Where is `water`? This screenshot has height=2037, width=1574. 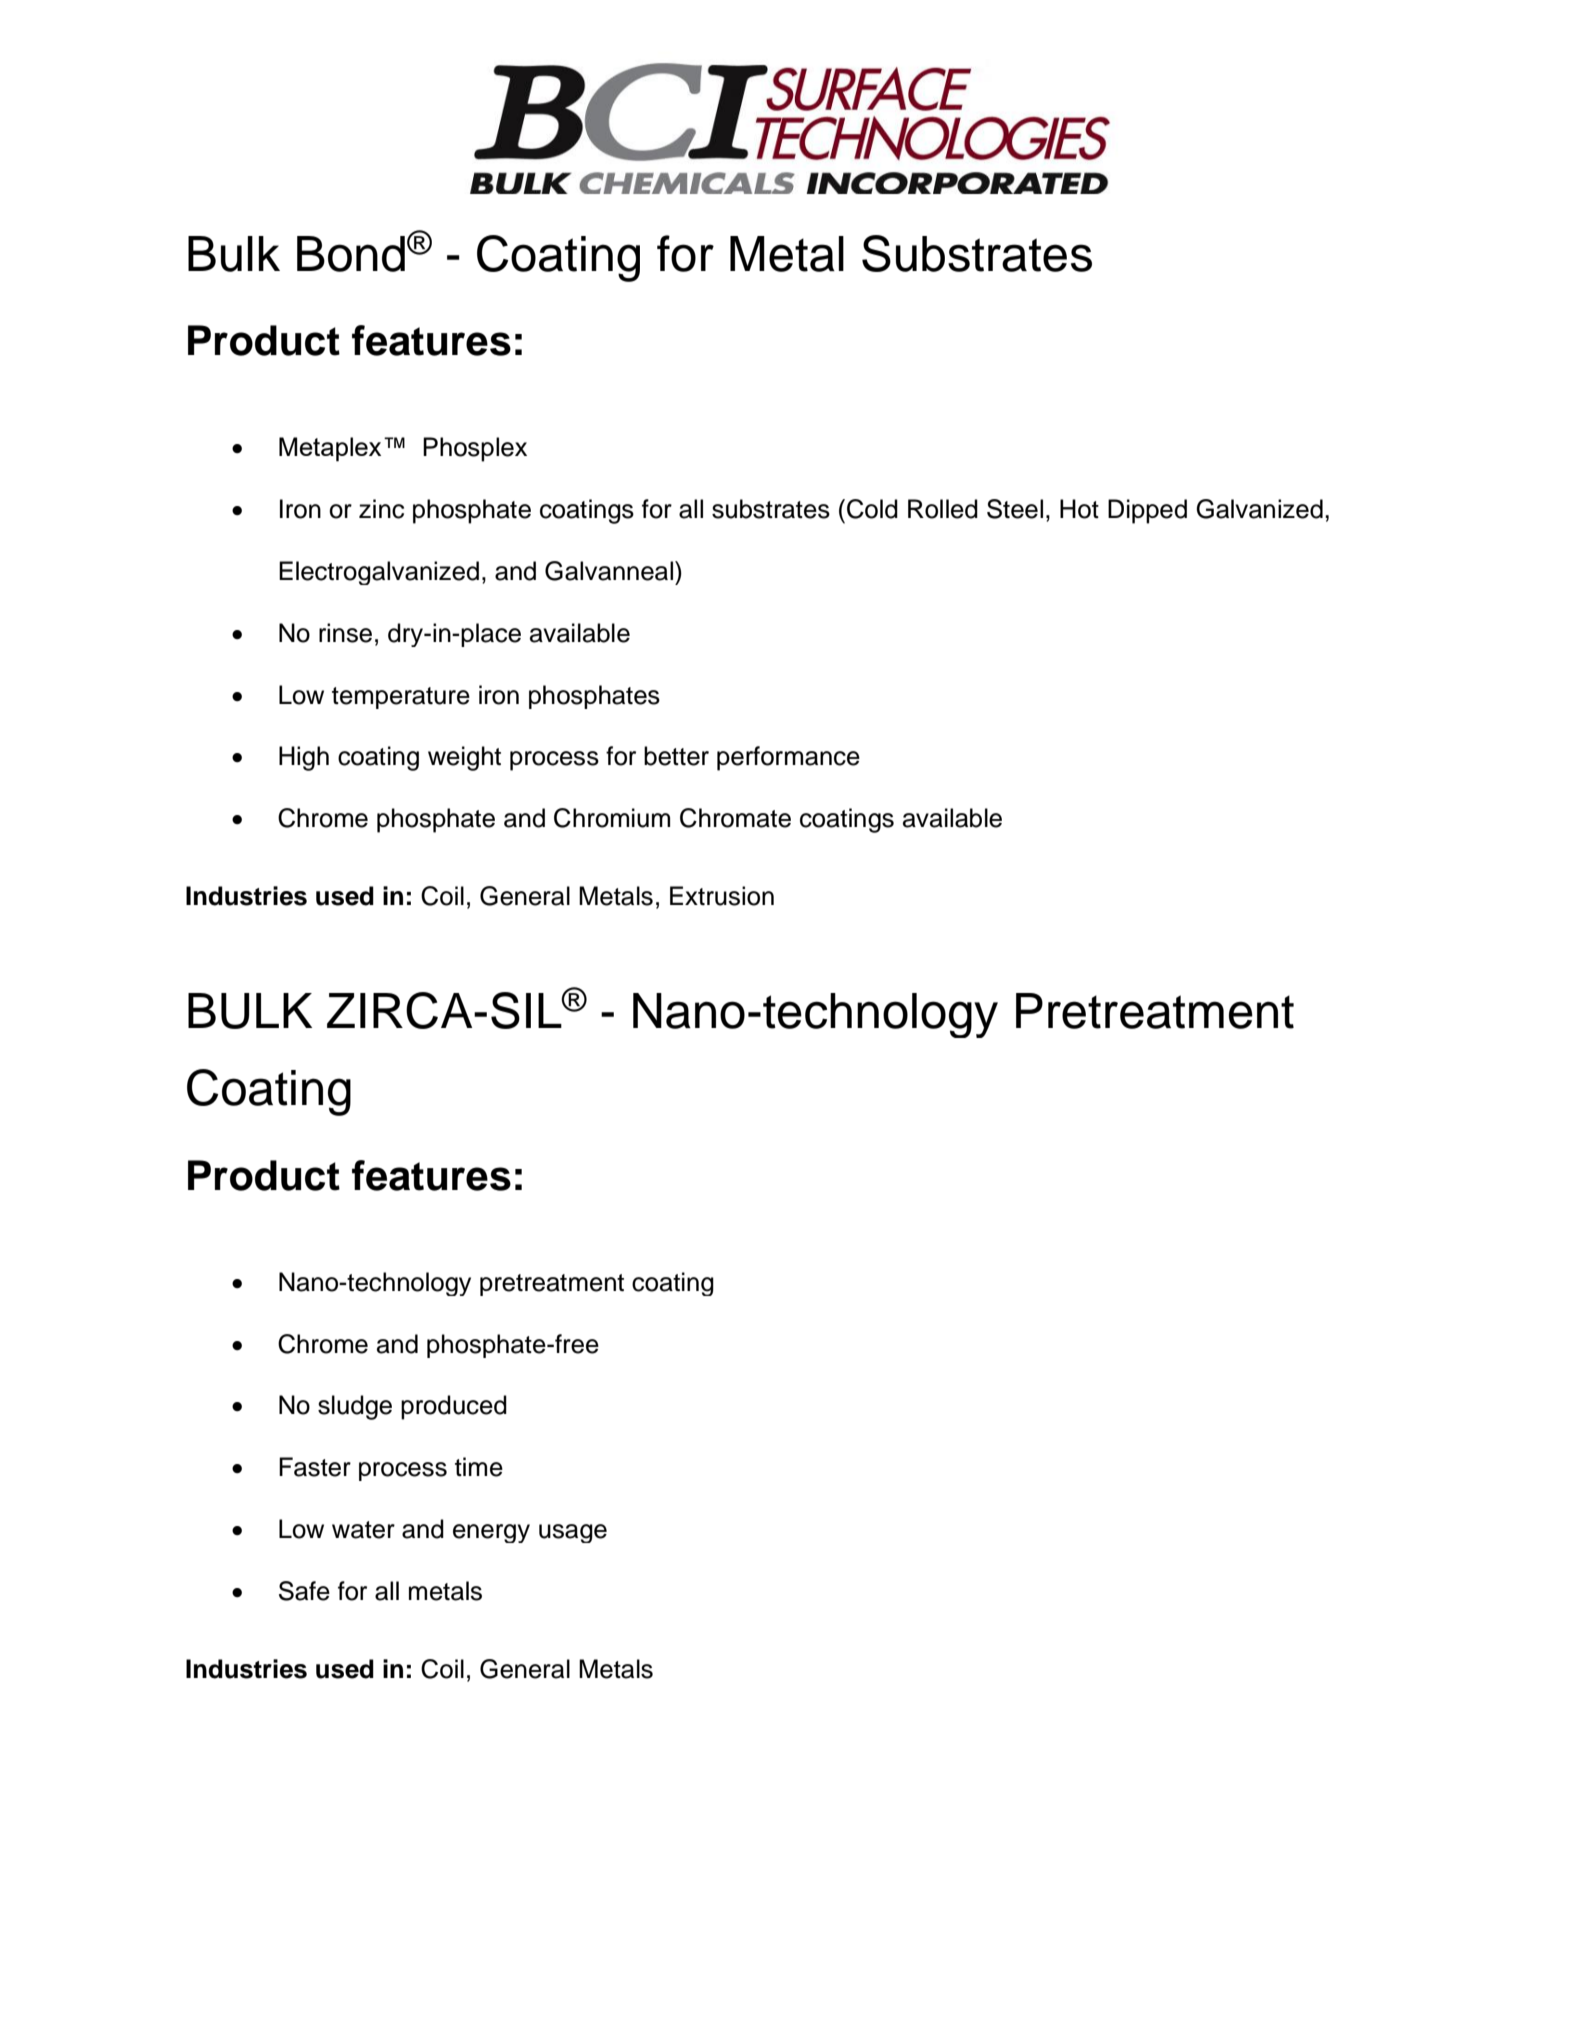
water is located at coordinates (363, 1530).
